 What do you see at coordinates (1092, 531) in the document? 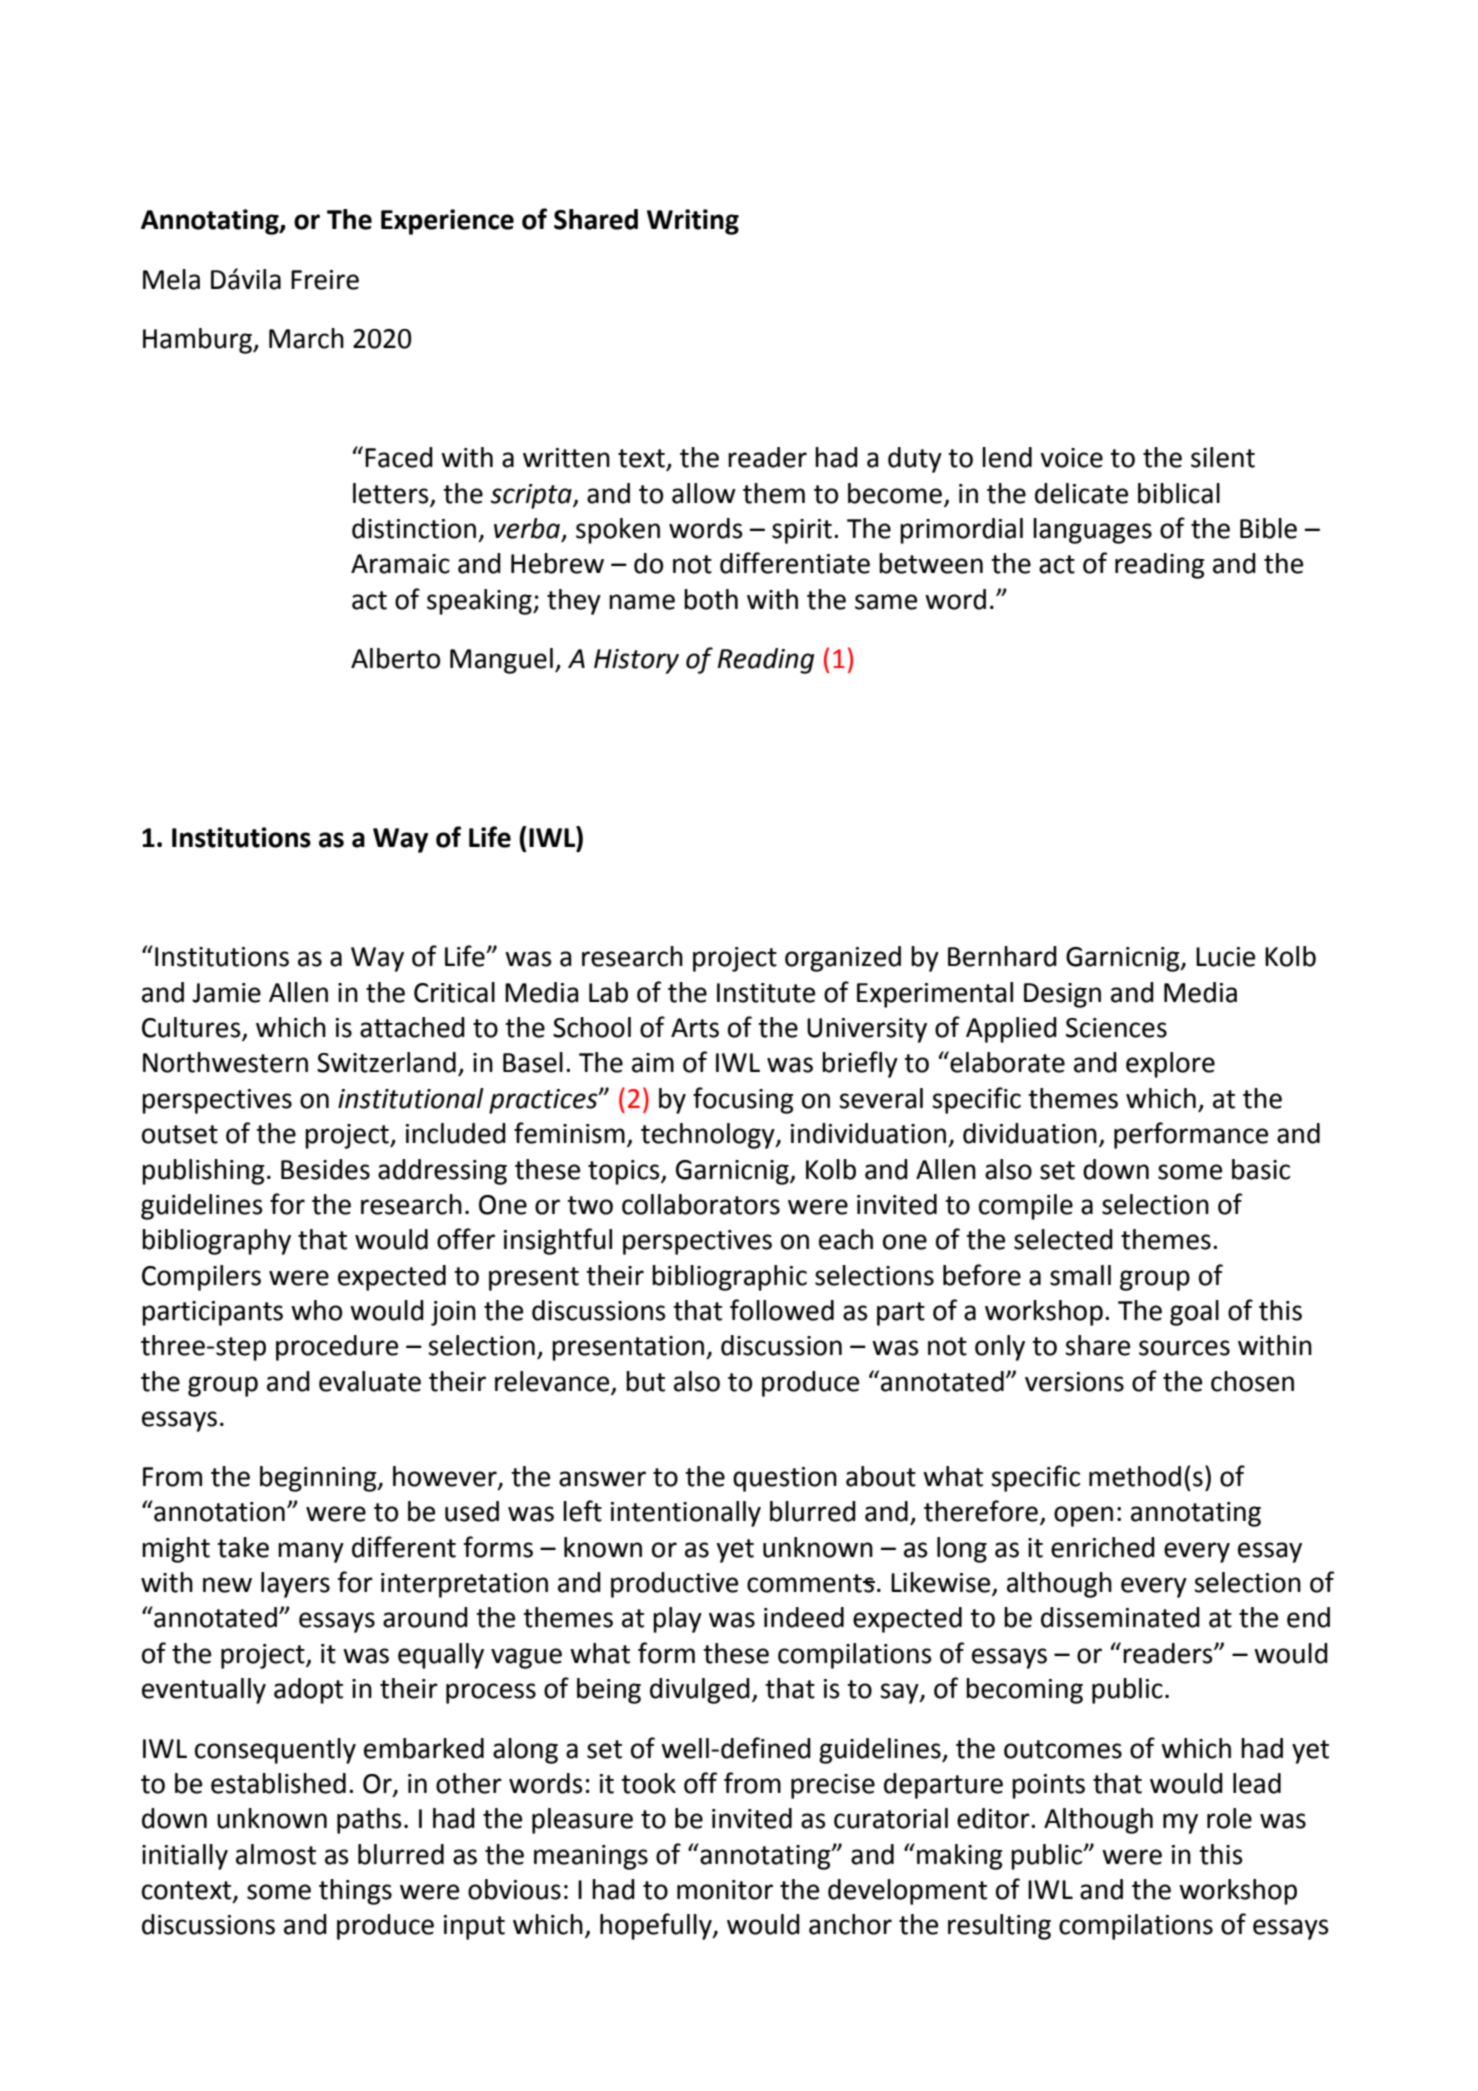
I see `languages` at bounding box center [1092, 531].
